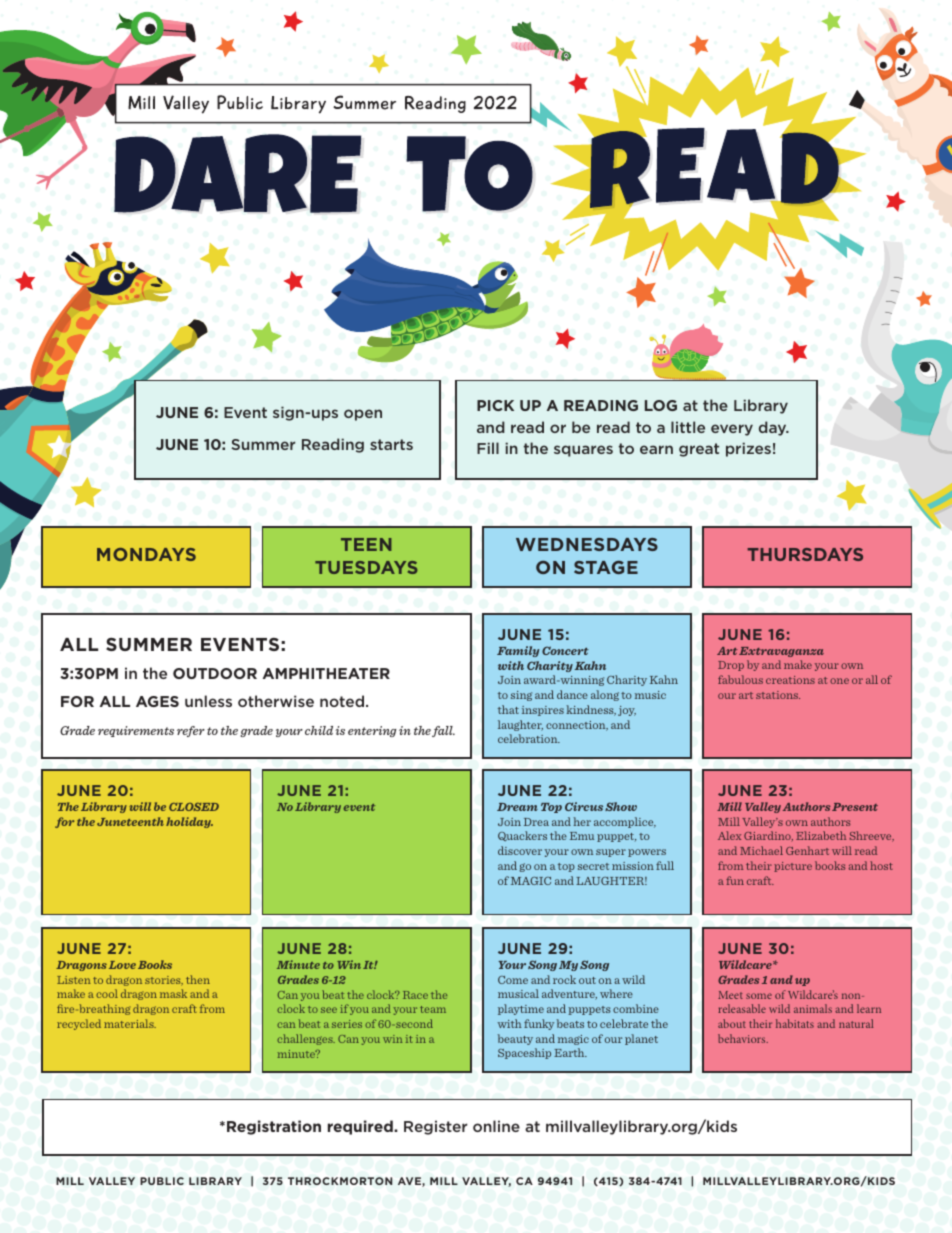  I want to click on open, so click(363, 415).
